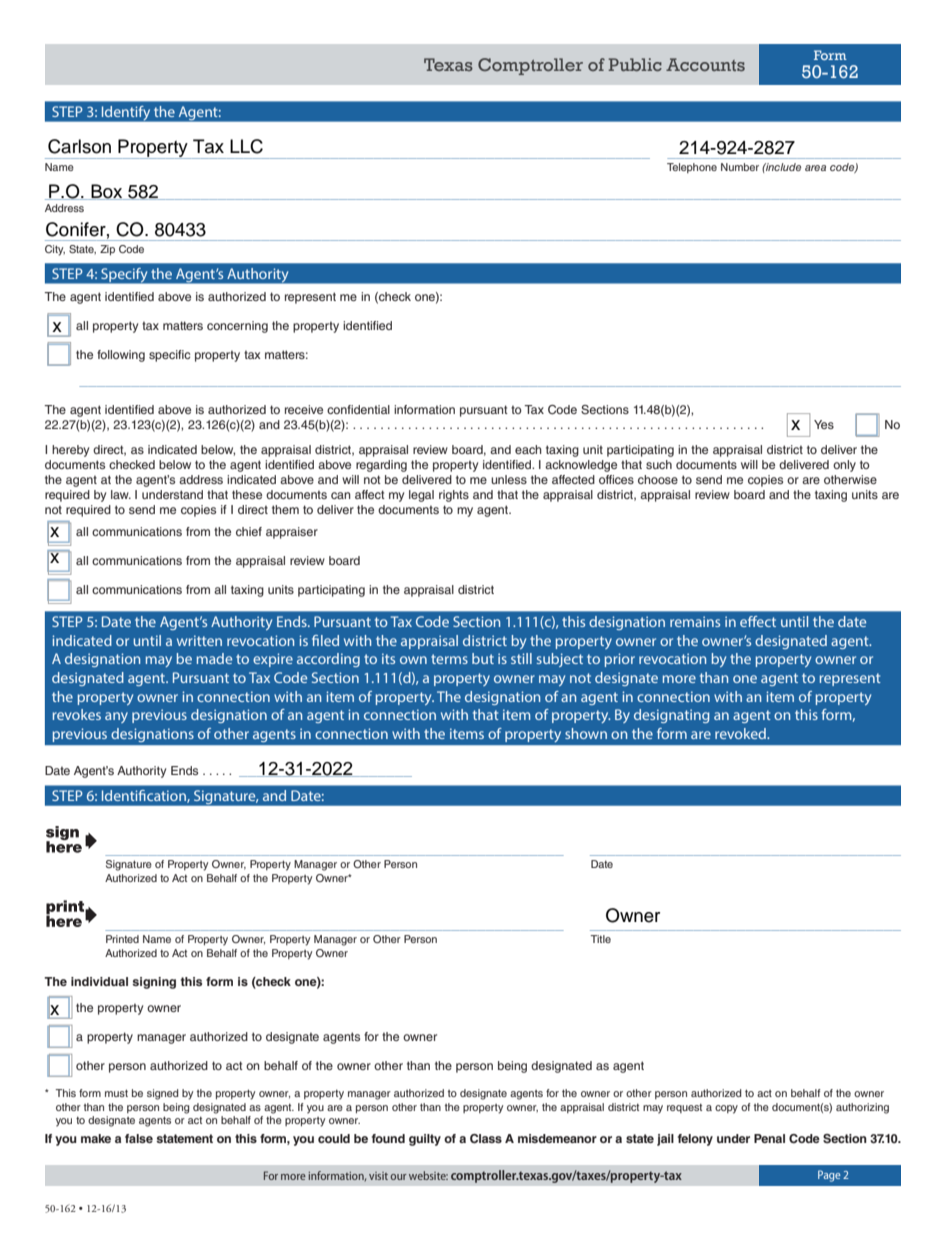  Describe the element at coordinates (169, 356) in the document. I see `specific` at that location.
